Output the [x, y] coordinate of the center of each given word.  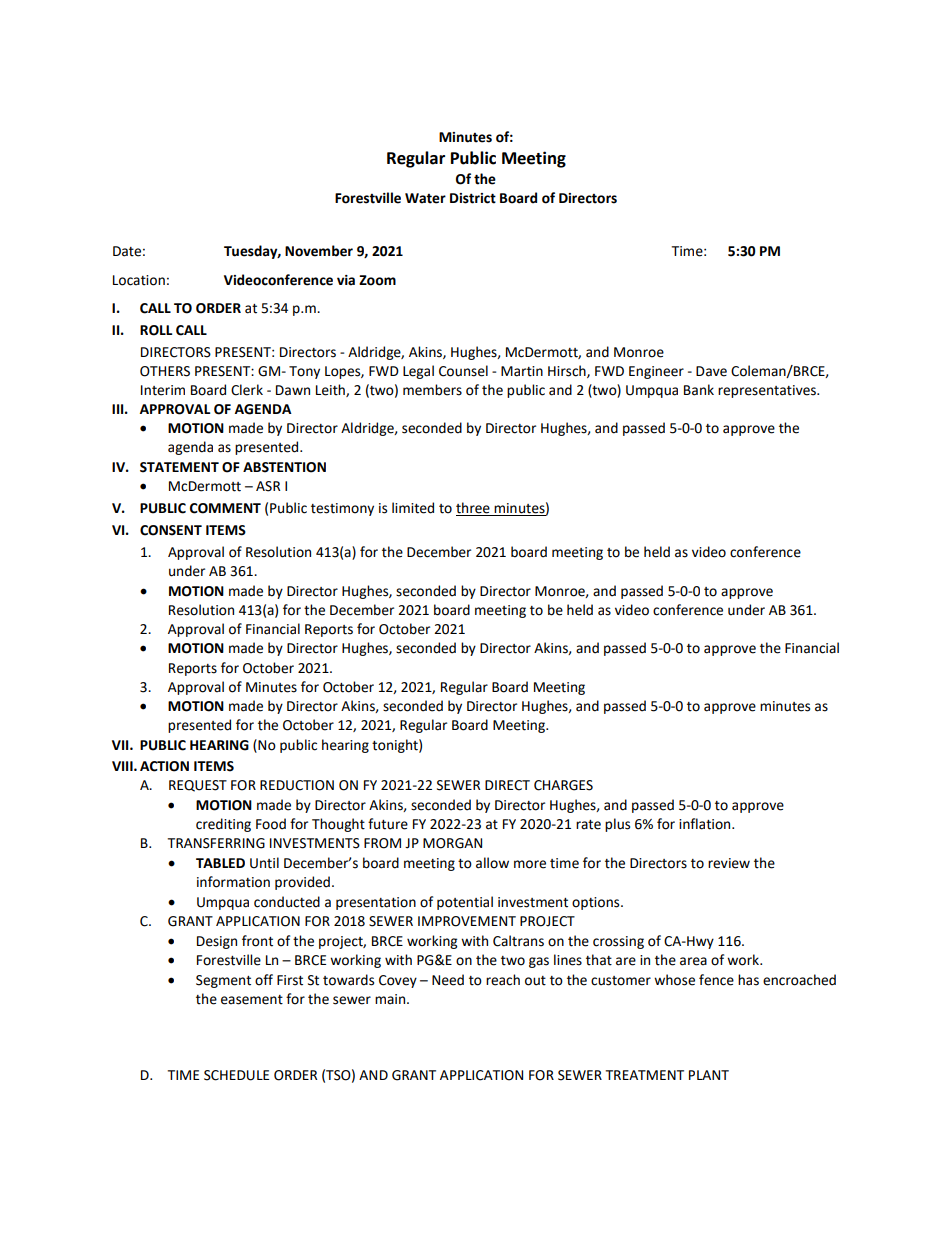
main [391, 999]
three [474, 509]
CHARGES [563, 785]
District [473, 198]
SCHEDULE [236, 1075]
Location [139, 280]
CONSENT [171, 530]
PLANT [709, 1075]
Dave [711, 371]
